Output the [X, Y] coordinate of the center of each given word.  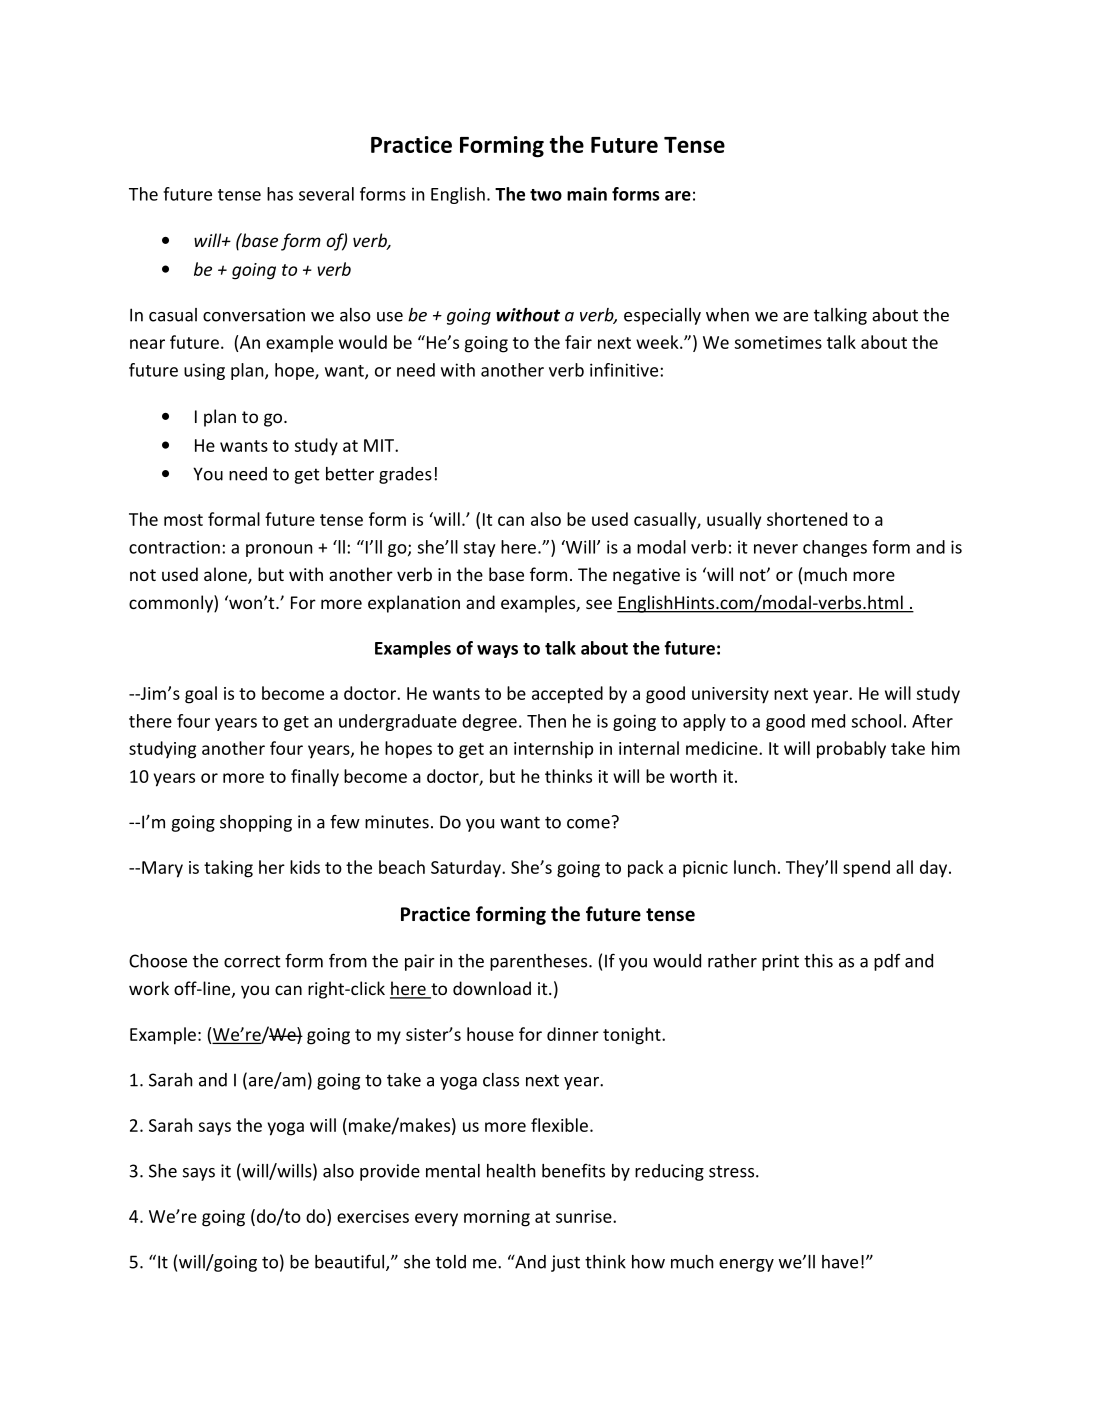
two [546, 195]
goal [201, 695]
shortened [807, 519]
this [818, 961]
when [727, 315]
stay [479, 549]
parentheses [540, 962]
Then [546, 721]
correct [252, 961]
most [183, 520]
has [280, 194]
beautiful [351, 1262]
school [876, 721]
